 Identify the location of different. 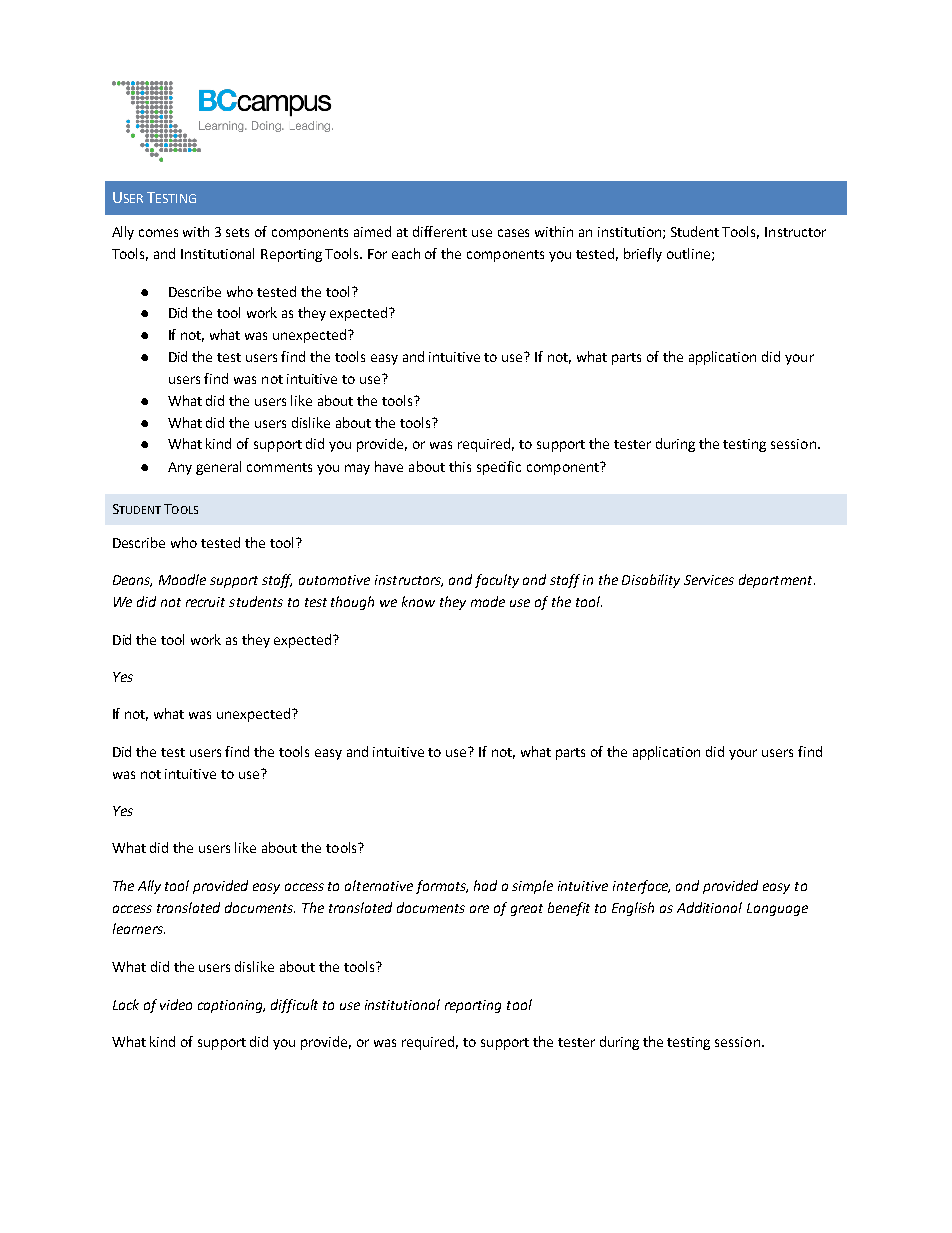
(440, 231).
